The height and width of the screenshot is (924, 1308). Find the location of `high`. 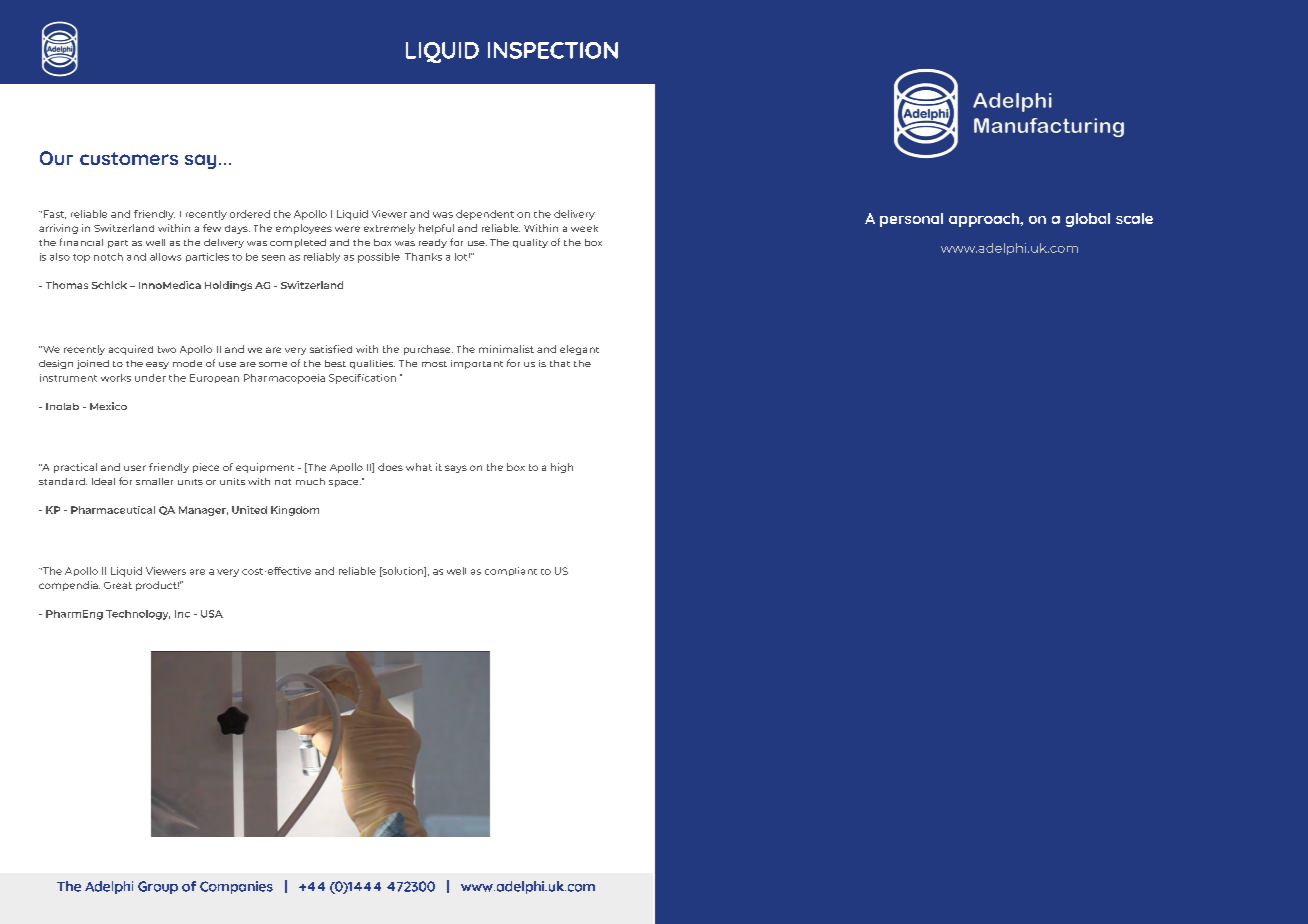

high is located at coordinates (562, 468).
